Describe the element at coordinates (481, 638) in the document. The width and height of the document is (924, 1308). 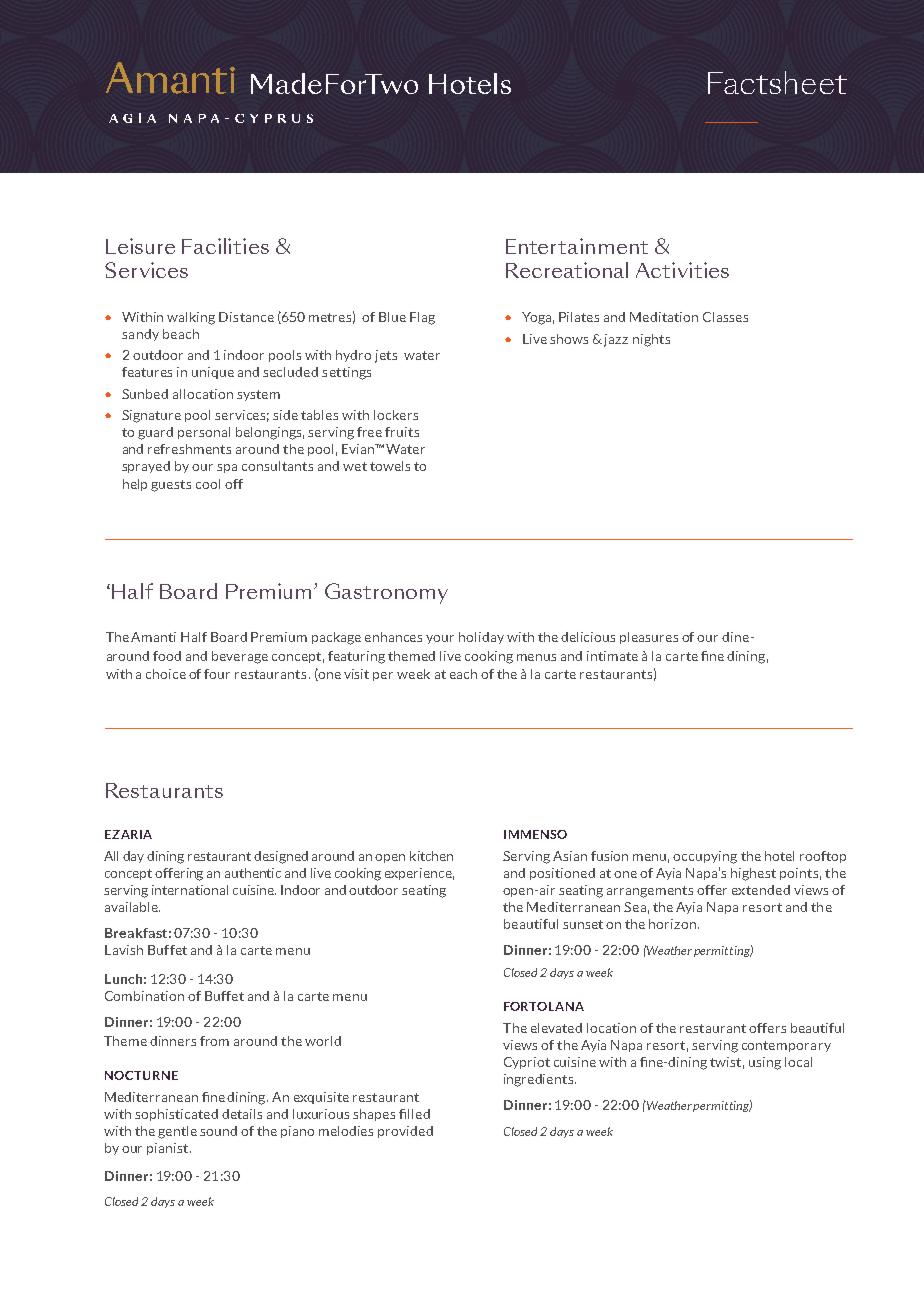
I see `holiday` at that location.
